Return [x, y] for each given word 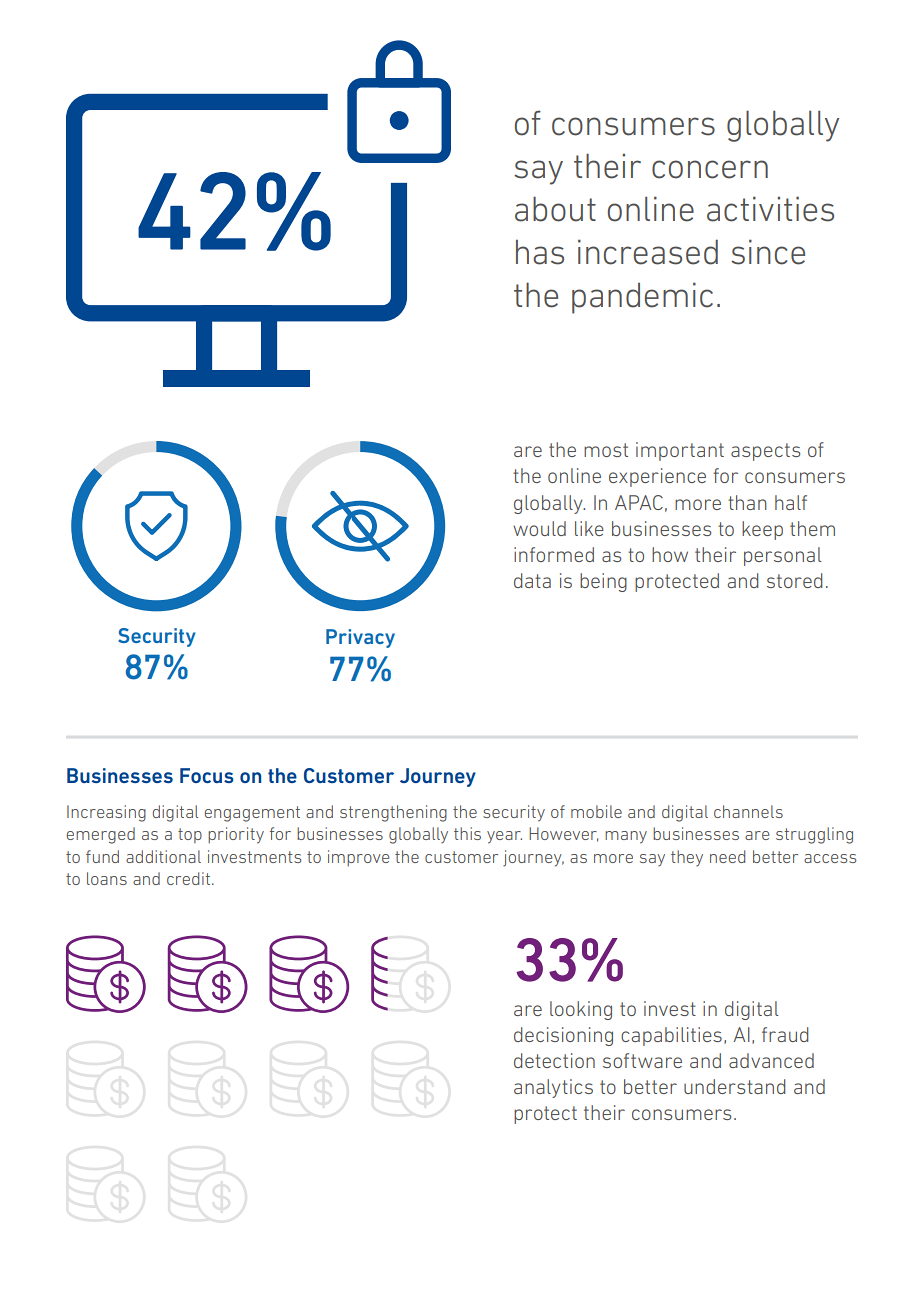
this [467, 833]
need [727, 856]
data [532, 580]
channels [748, 811]
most [606, 450]
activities [770, 209]
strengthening [393, 813]
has [540, 252]
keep [762, 530]
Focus [207, 775]
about [555, 209]
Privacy [360, 638]
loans [107, 878]
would [539, 528]
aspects [765, 452]
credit [190, 878]
